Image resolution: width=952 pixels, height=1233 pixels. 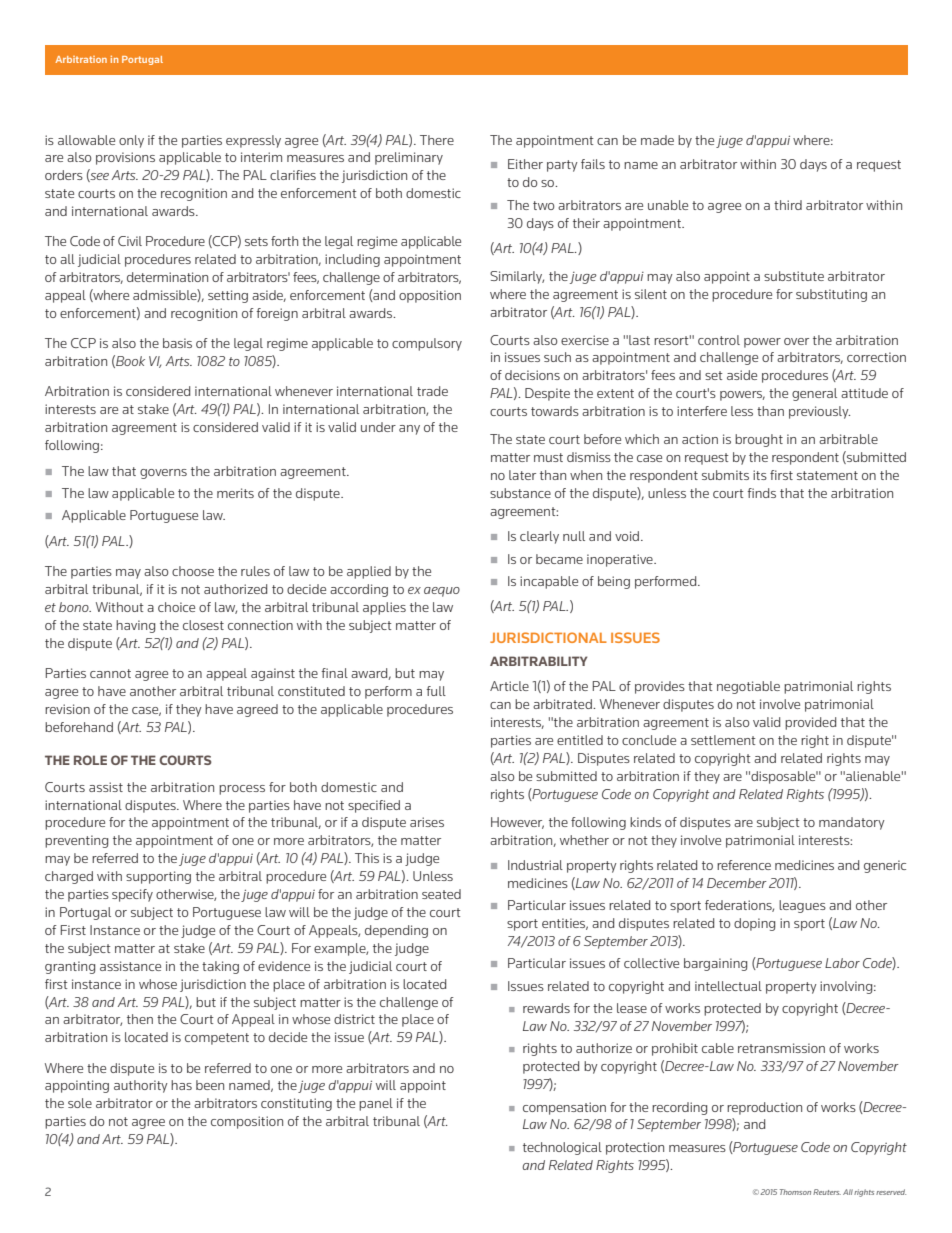 I want to click on basis, so click(x=177, y=343).
